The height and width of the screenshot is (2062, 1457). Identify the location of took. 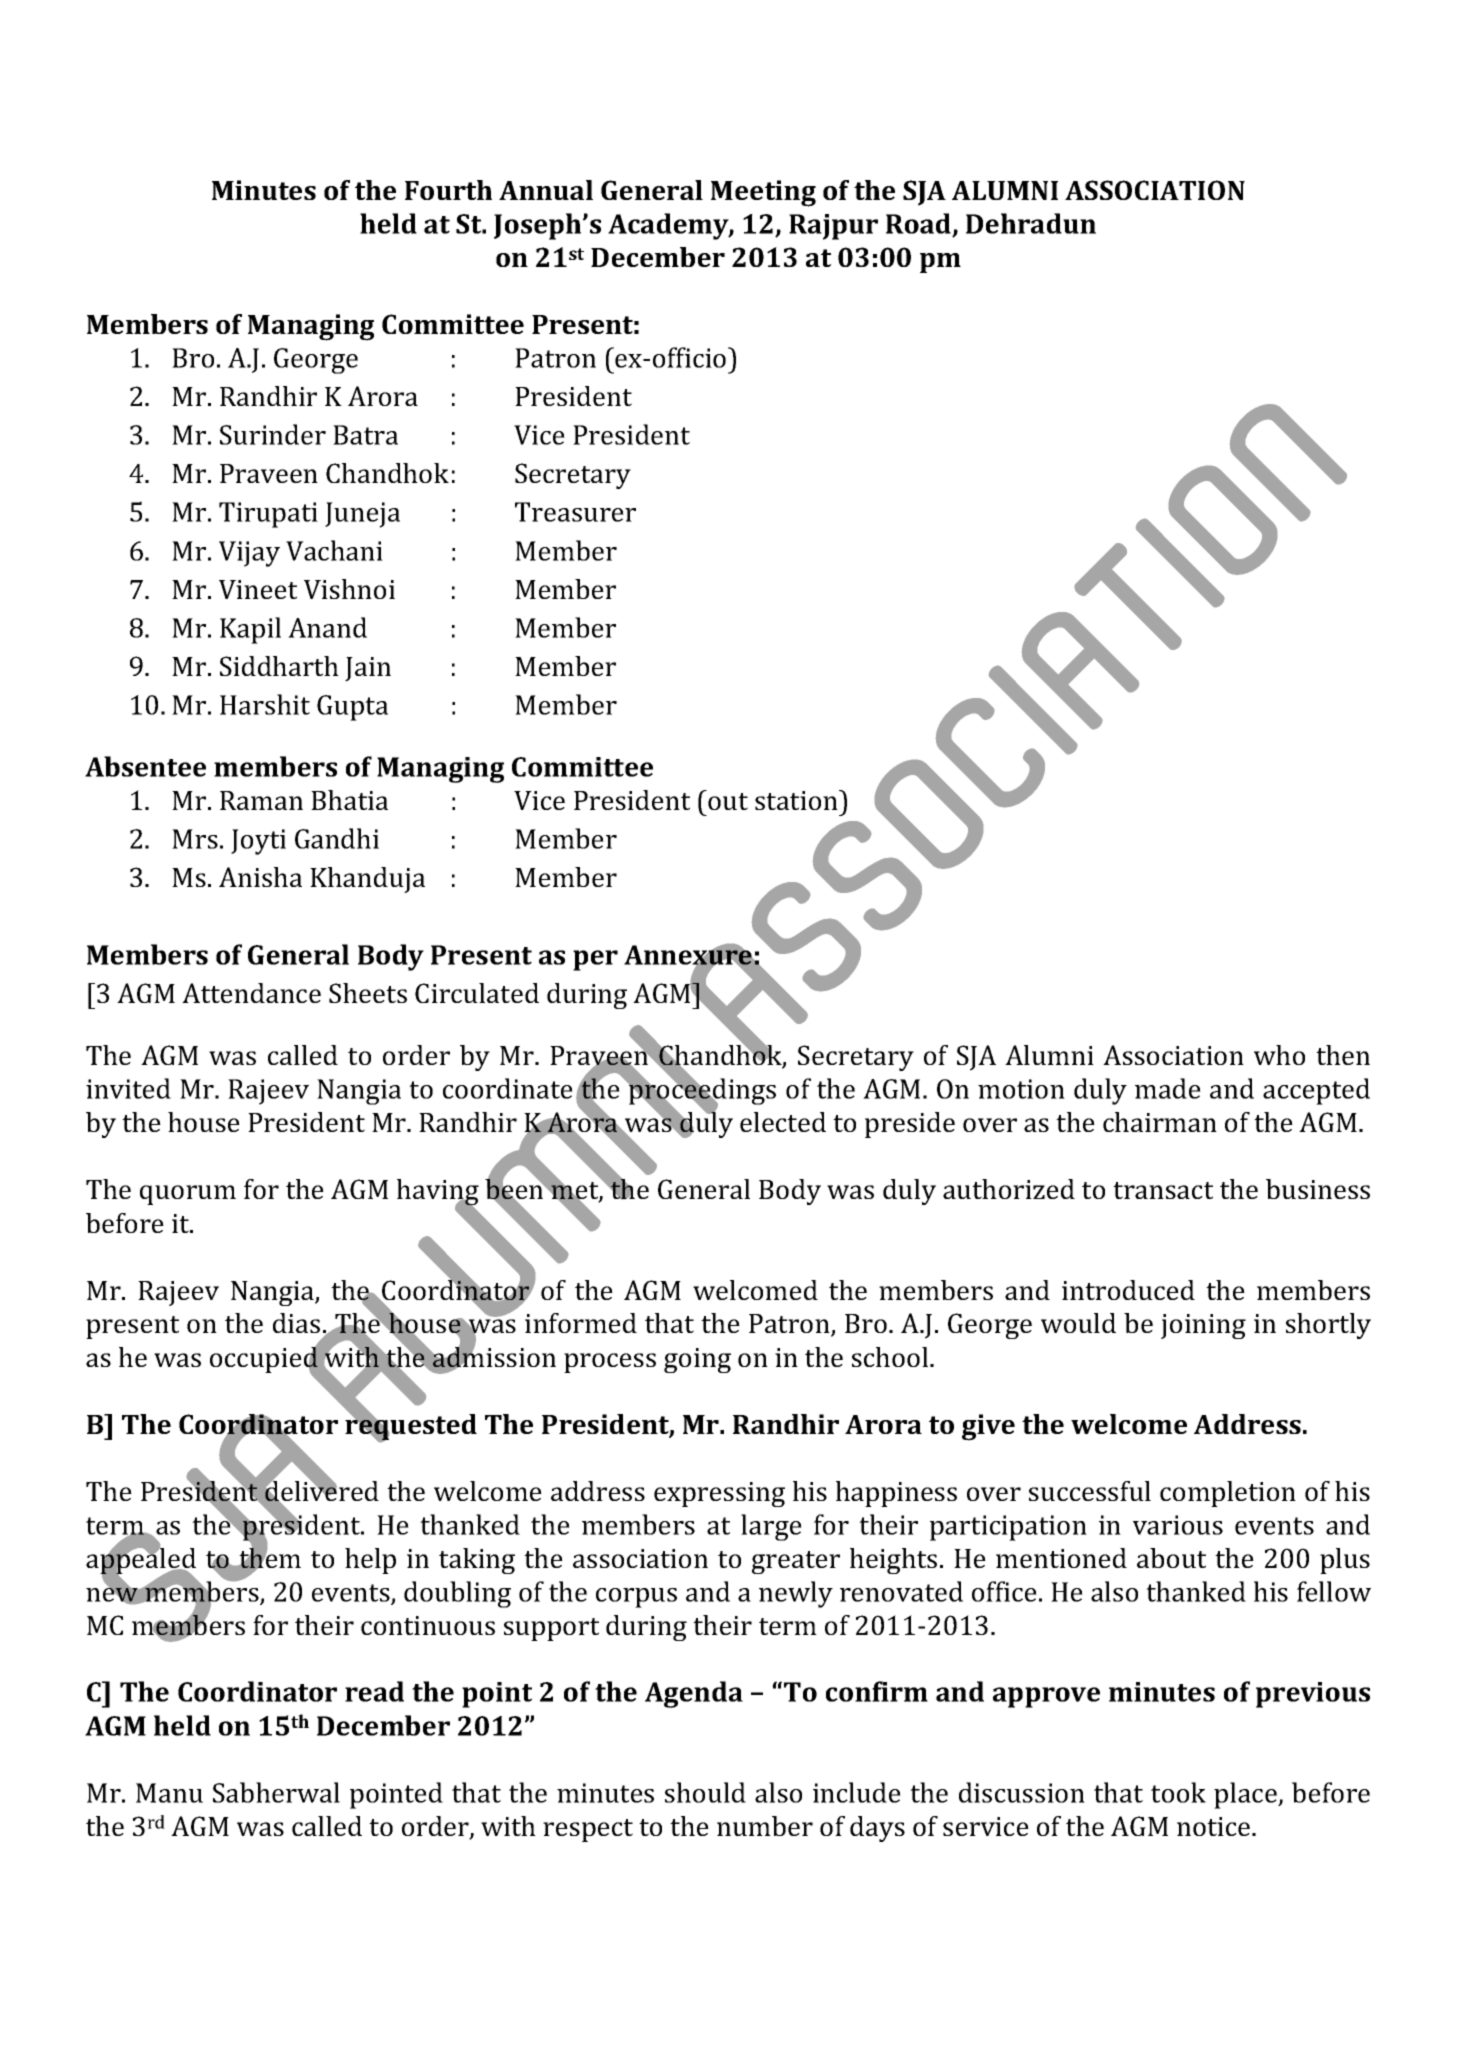
(1178, 1792).
